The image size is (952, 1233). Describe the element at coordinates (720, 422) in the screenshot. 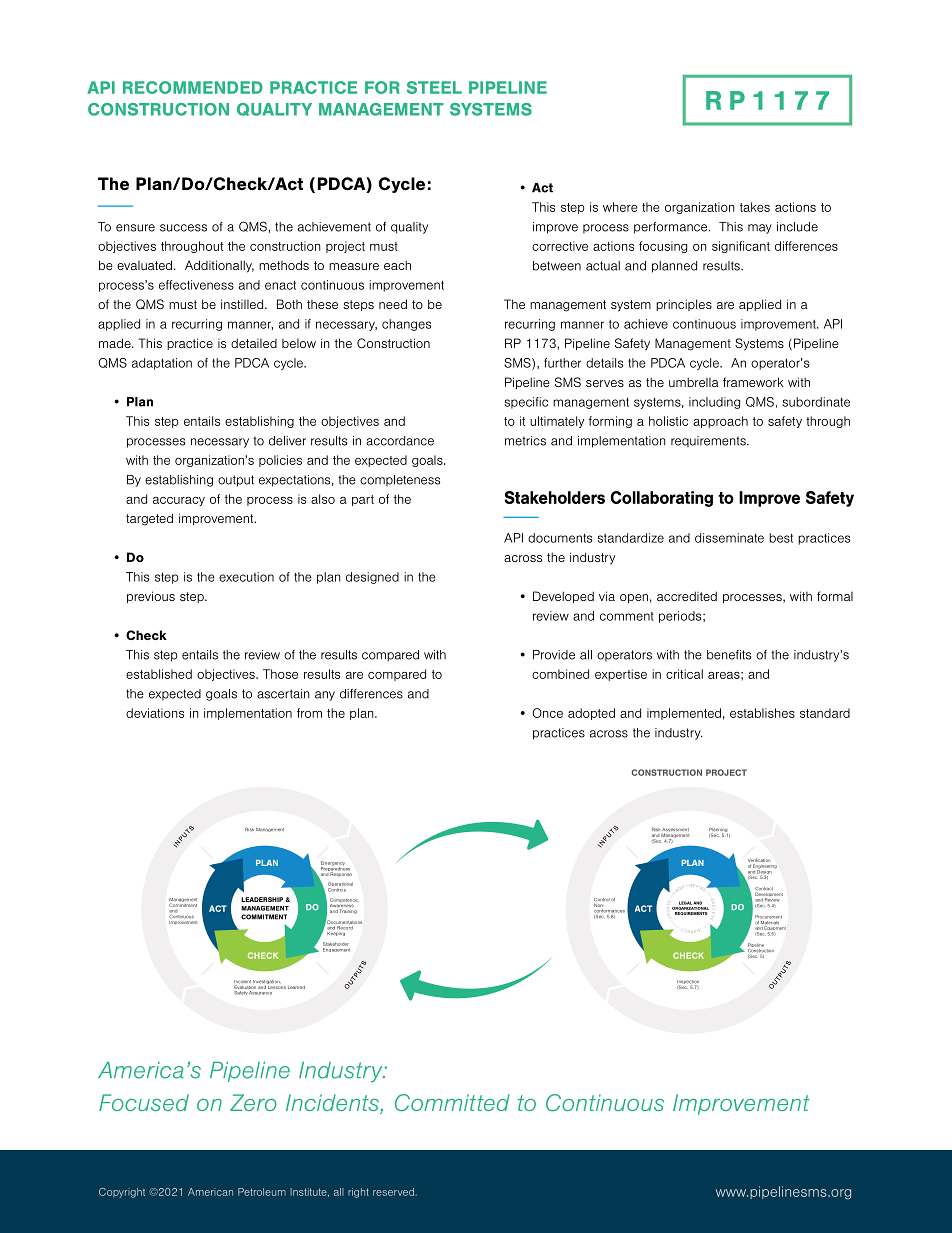

I see `approach` at that location.
